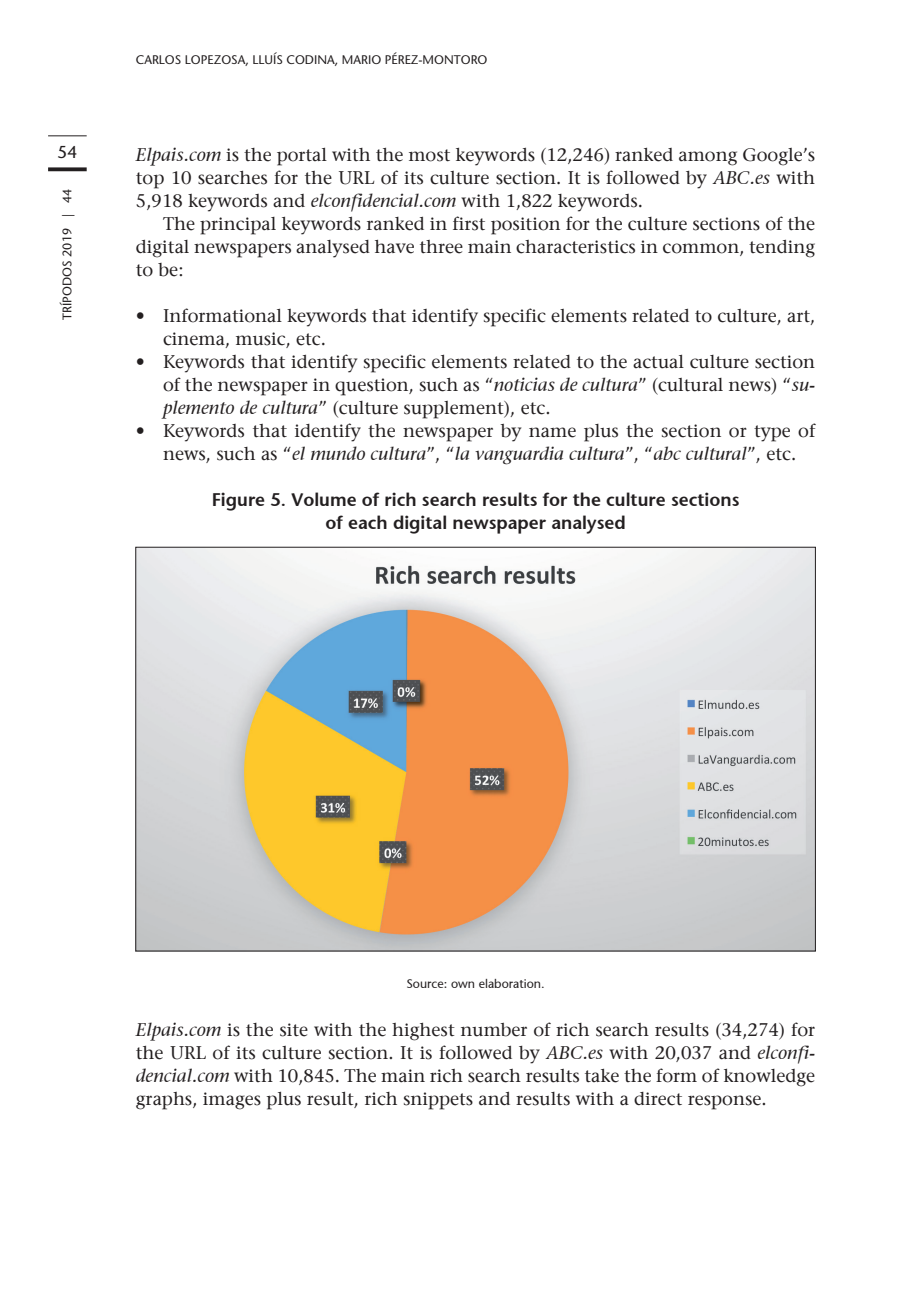  Describe the element at coordinates (511, 983) in the page. I see `elaboration` at that location.
